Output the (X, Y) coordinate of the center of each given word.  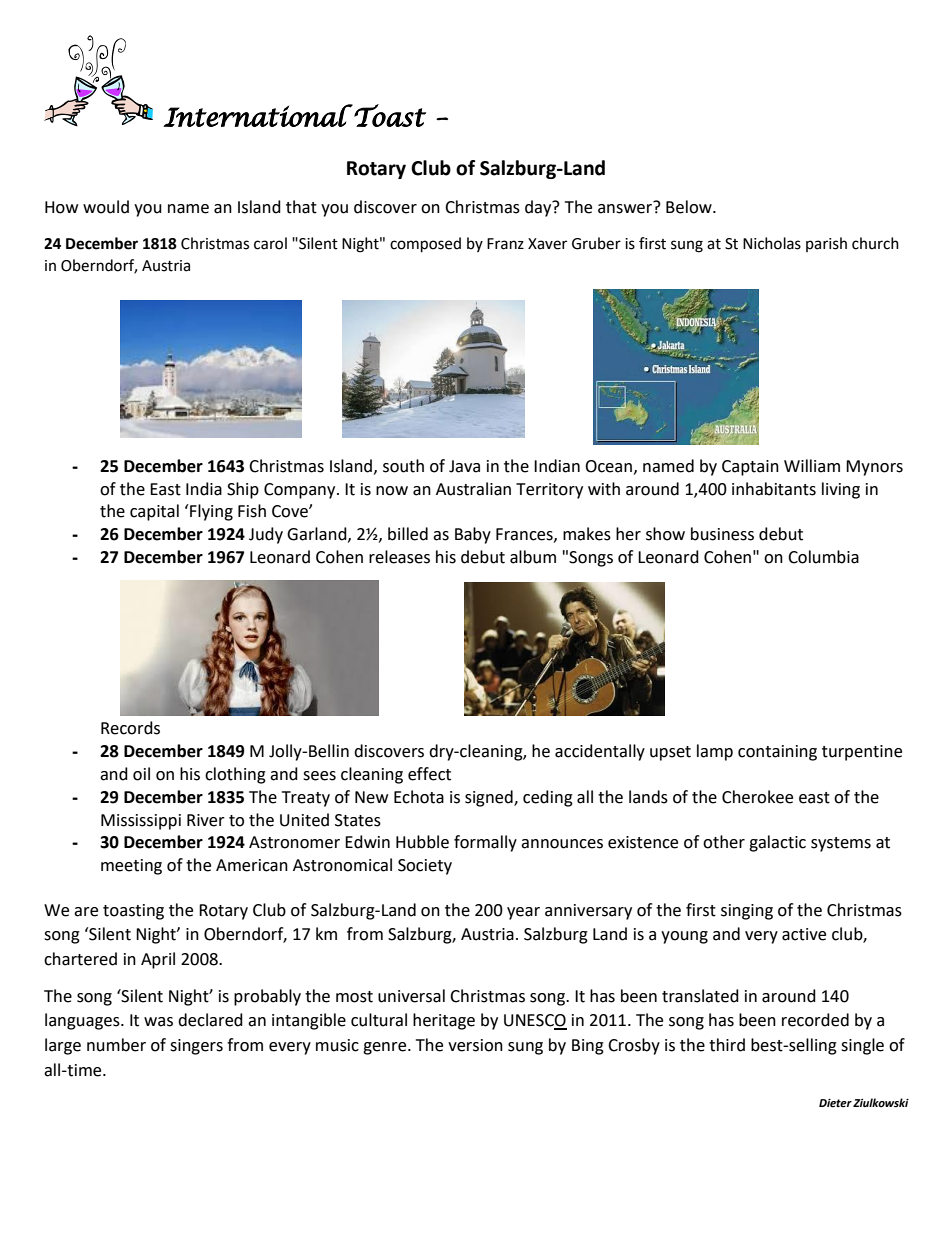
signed (490, 798)
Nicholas (772, 243)
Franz (505, 244)
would (106, 207)
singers (196, 1047)
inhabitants (774, 489)
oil (141, 774)
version (475, 1045)
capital (154, 512)
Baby (473, 535)
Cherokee (757, 797)
